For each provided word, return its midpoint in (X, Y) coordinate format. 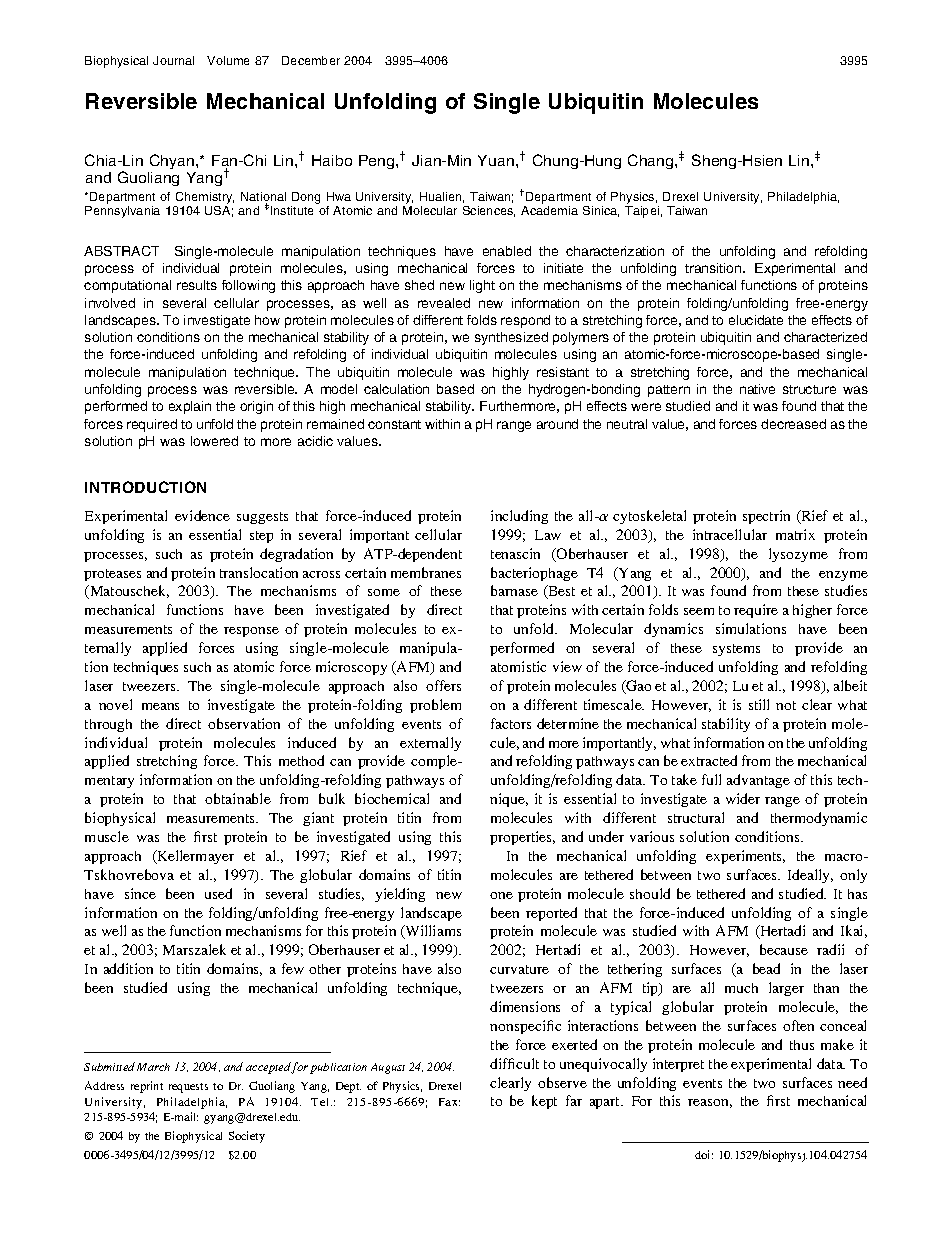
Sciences (489, 211)
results (197, 285)
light (482, 286)
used (218, 893)
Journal (173, 60)
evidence (202, 515)
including (519, 517)
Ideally (810, 876)
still (759, 704)
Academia (549, 210)
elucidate (756, 320)
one (501, 895)
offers (443, 685)
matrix (795, 534)
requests (188, 1088)
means (160, 706)
